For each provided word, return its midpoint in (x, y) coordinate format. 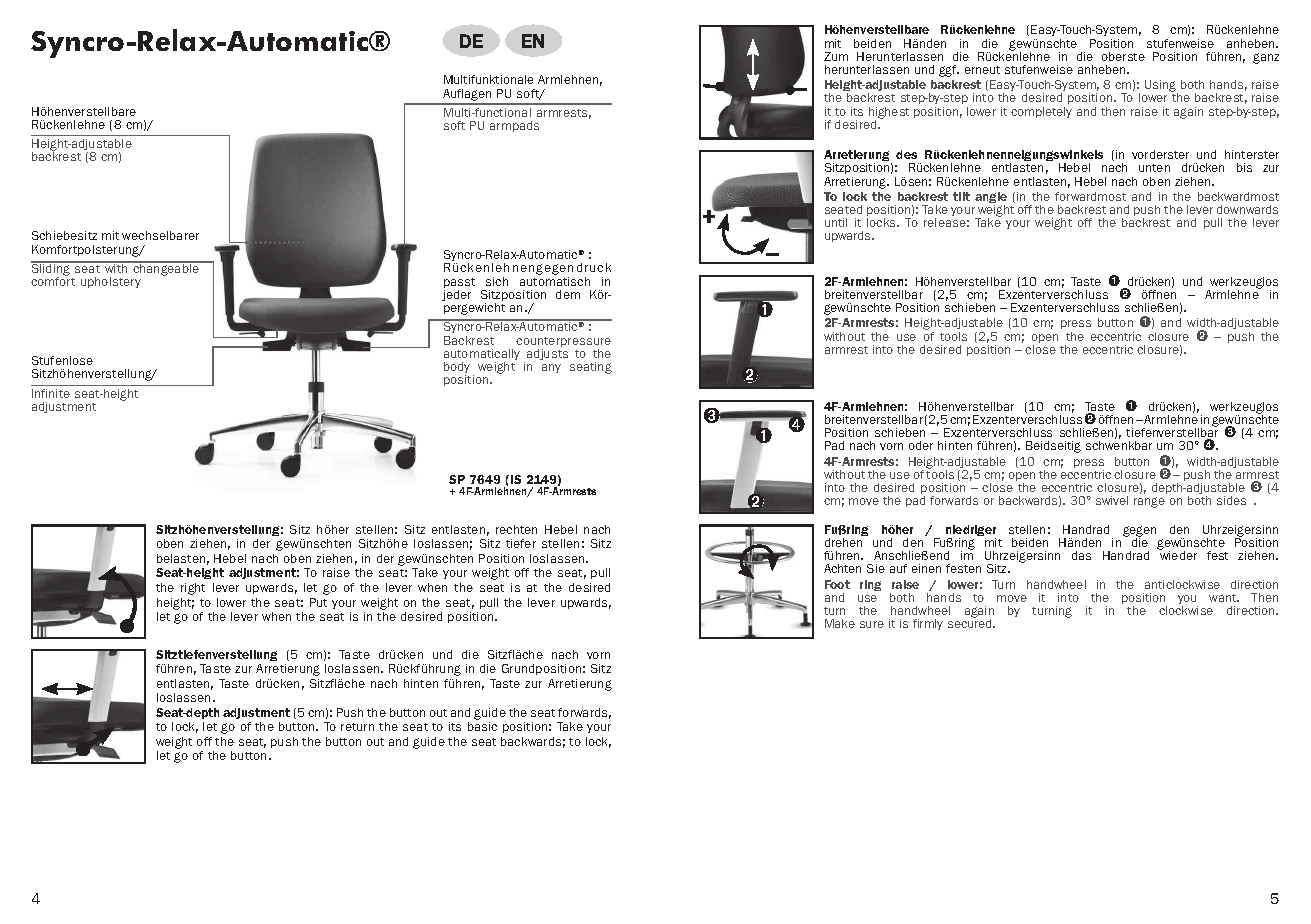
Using (1161, 87)
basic (482, 726)
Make (840, 623)
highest (889, 114)
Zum (836, 56)
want (1224, 598)
